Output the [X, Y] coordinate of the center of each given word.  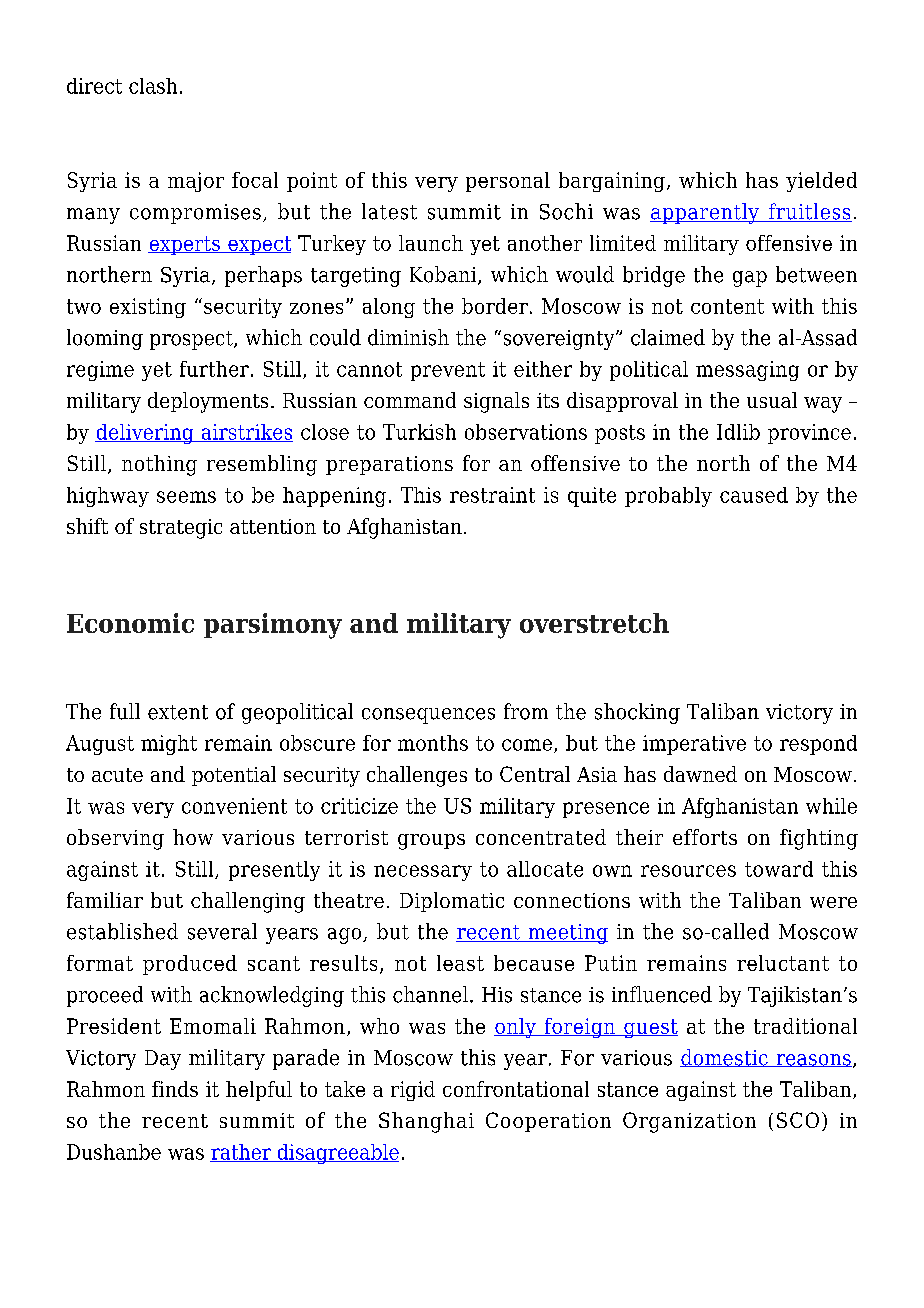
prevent [448, 371]
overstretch [594, 623]
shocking [637, 713]
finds [175, 1089]
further [214, 369]
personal [508, 182]
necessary [423, 873]
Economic [130, 623]
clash [153, 86]
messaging [747, 371]
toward [779, 869]
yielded [821, 182]
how [193, 837]
